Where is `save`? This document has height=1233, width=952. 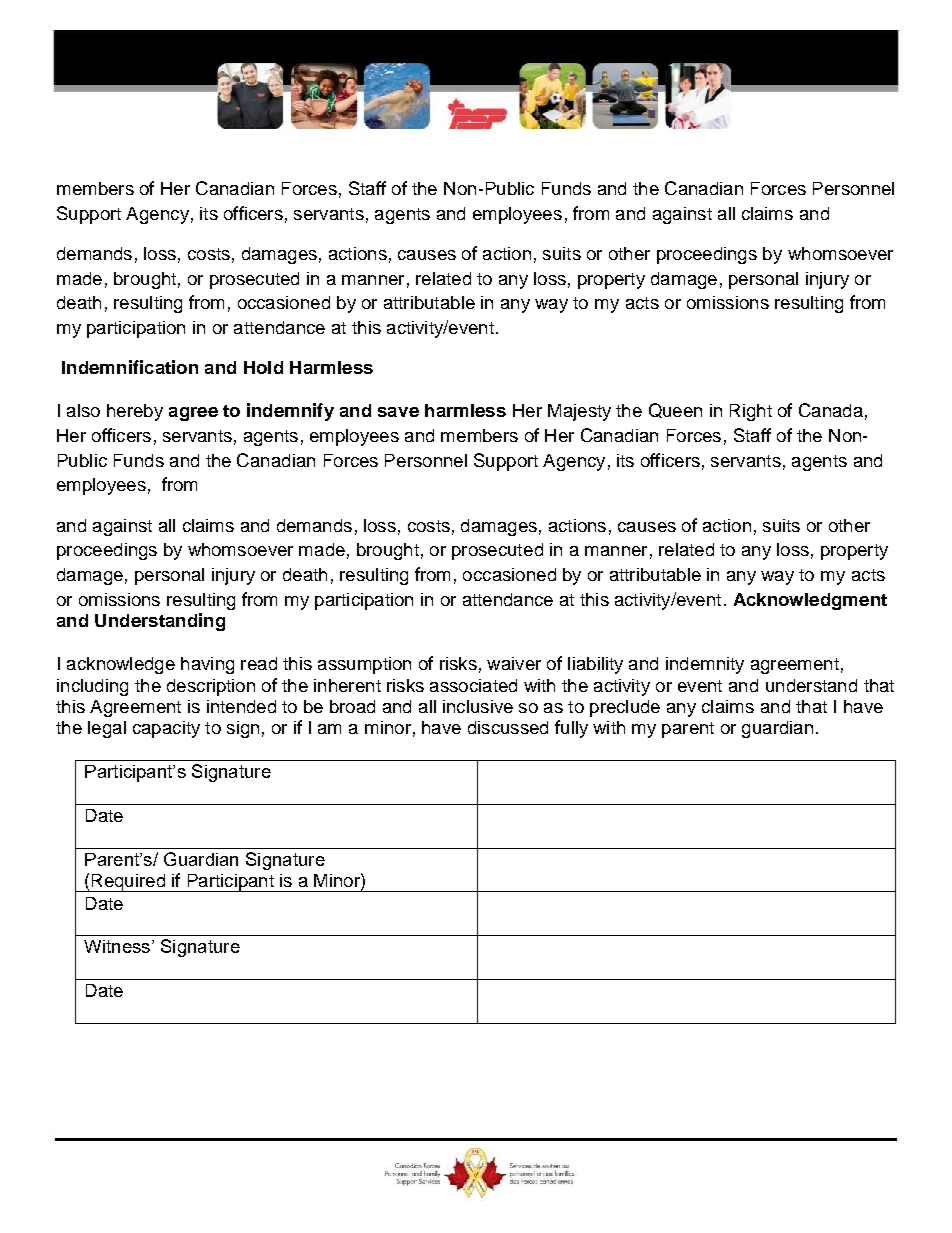
save is located at coordinates (398, 412).
